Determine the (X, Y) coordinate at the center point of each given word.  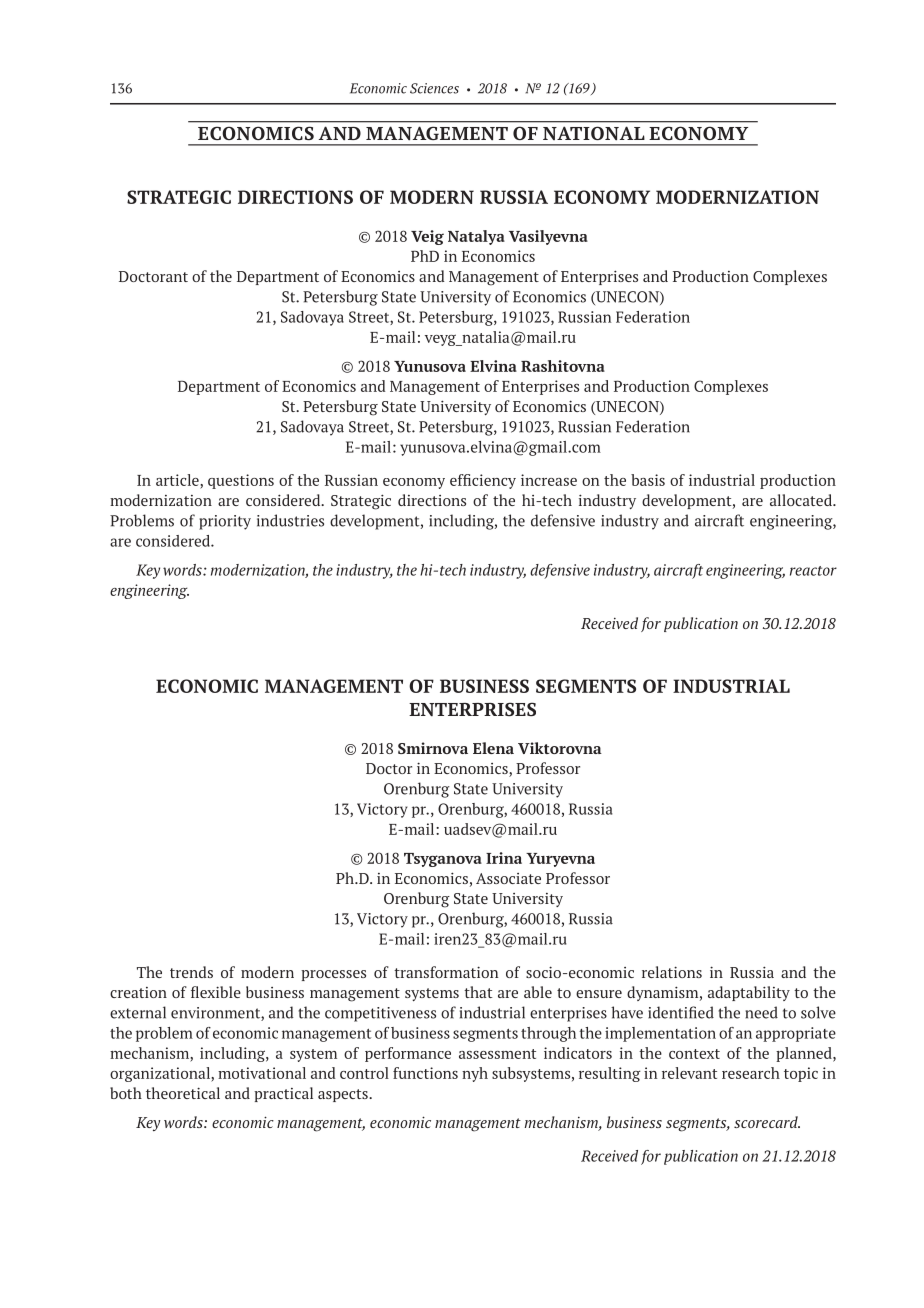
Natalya (476, 237)
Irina (504, 858)
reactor (813, 571)
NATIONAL (593, 133)
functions (425, 1073)
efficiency (483, 481)
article (178, 481)
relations (672, 972)
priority (225, 522)
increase (549, 480)
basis (648, 480)
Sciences (434, 88)
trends (191, 972)
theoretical (183, 1093)
